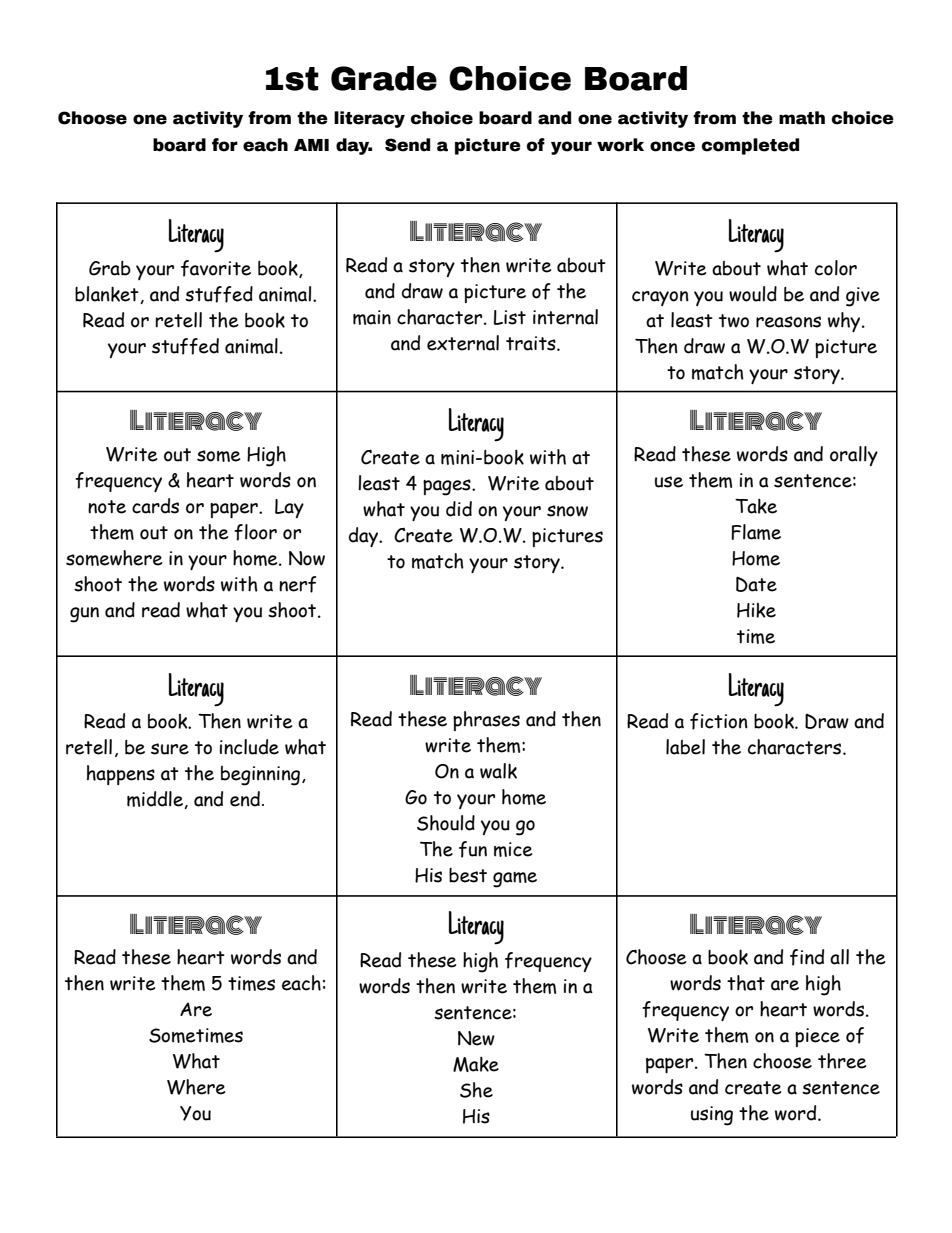 This image has height=1233, width=952. What do you see at coordinates (108, 295) in the image?
I see `blanket` at bounding box center [108, 295].
